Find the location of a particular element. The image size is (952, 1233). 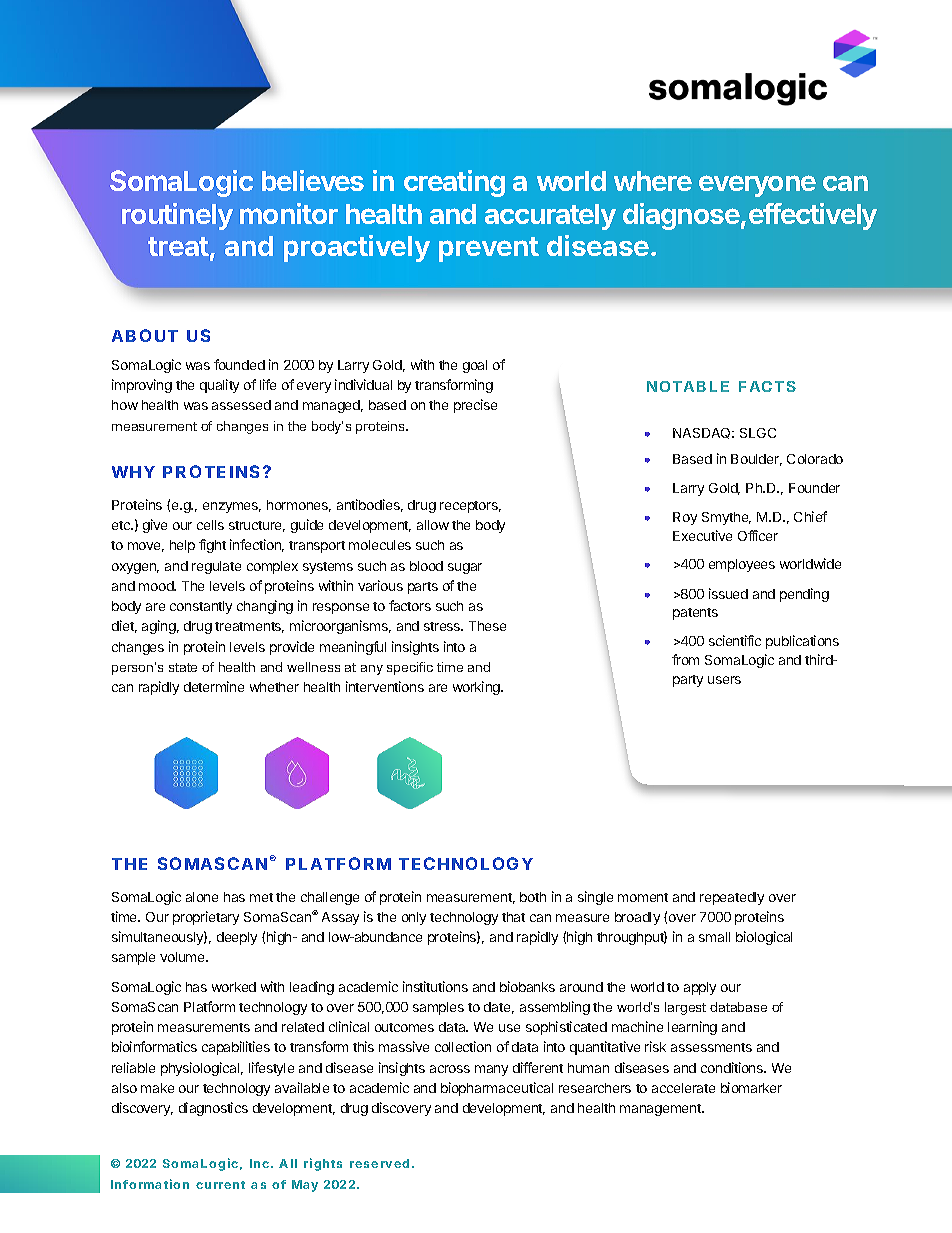

creating is located at coordinates (454, 183).
